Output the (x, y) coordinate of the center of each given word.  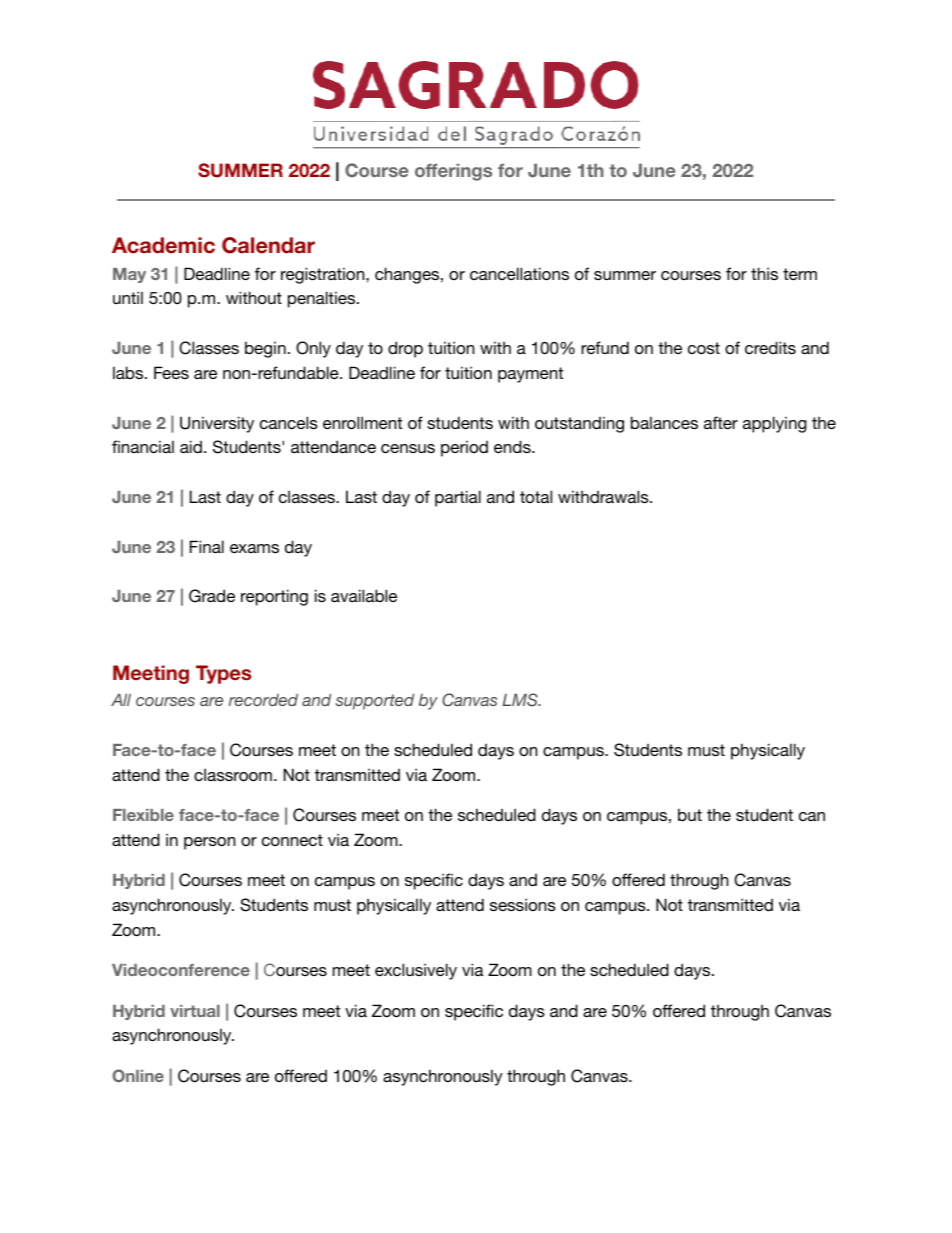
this (764, 273)
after (721, 422)
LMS (521, 700)
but (690, 814)
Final (207, 546)
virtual (195, 1011)
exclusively (416, 971)
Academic (163, 245)
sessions (523, 904)
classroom (233, 774)
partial (458, 498)
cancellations (519, 273)
